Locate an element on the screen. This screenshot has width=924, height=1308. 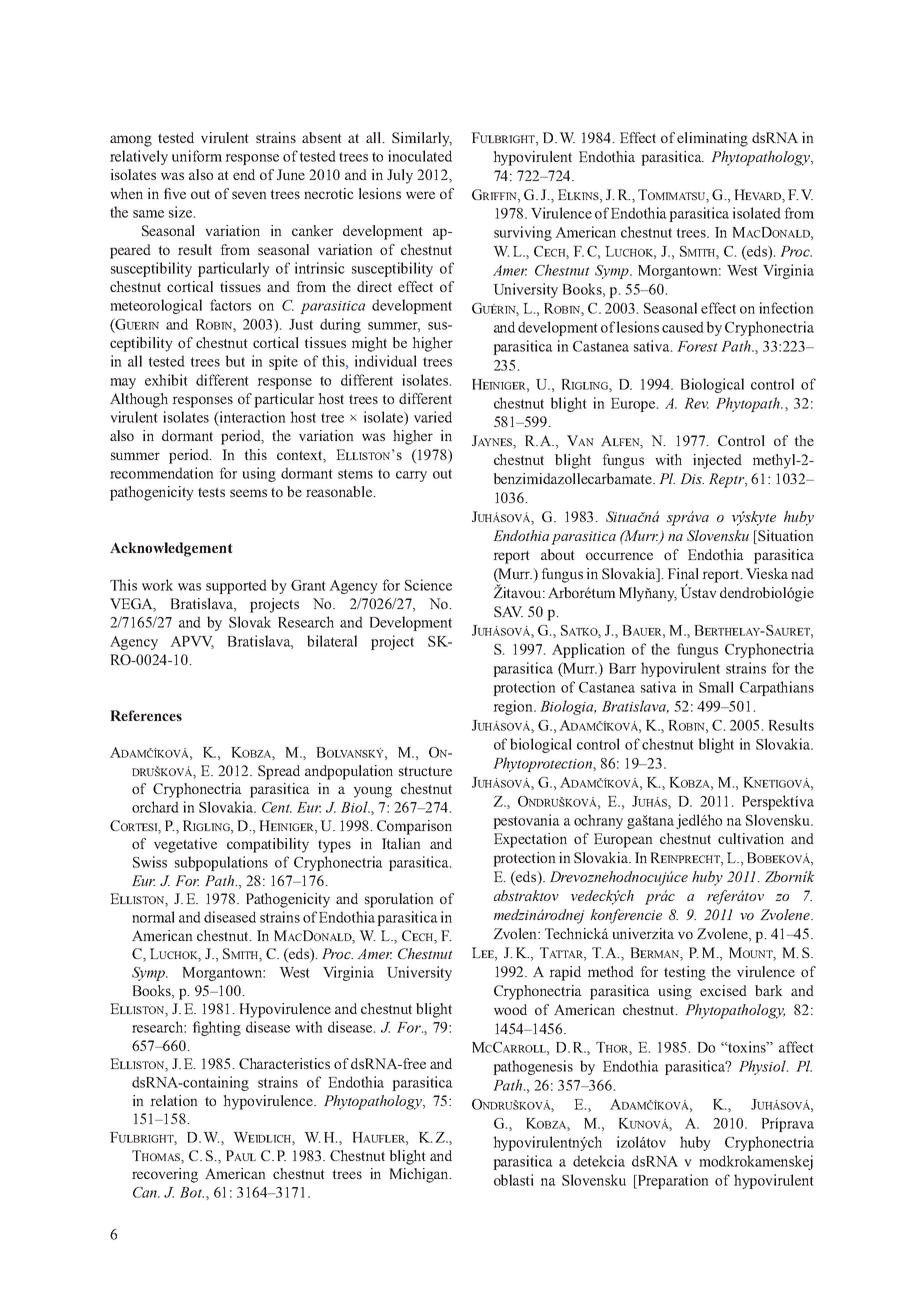
interaction is located at coordinates (252, 417).
